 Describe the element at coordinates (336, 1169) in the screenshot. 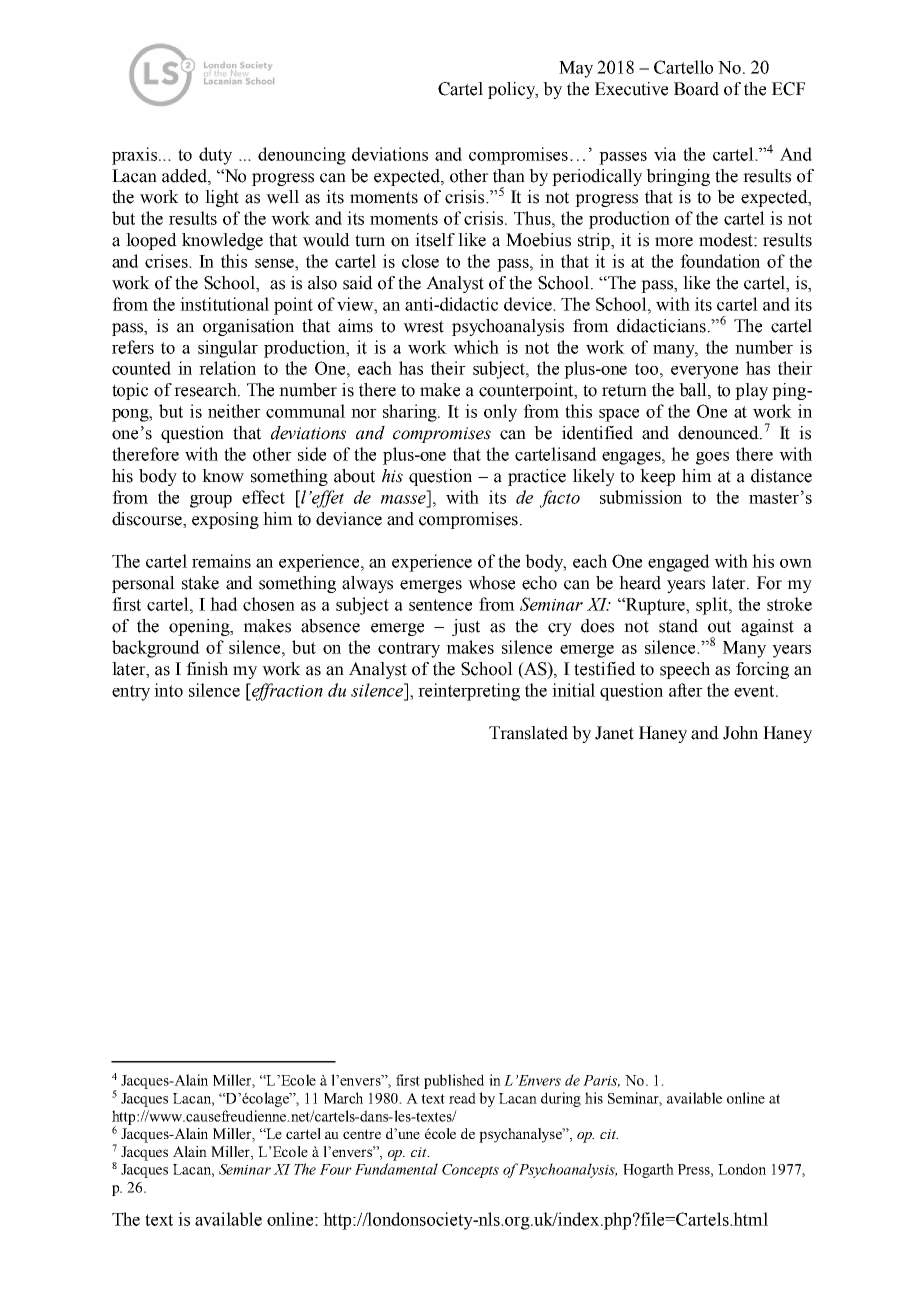

I see `Four` at that location.
